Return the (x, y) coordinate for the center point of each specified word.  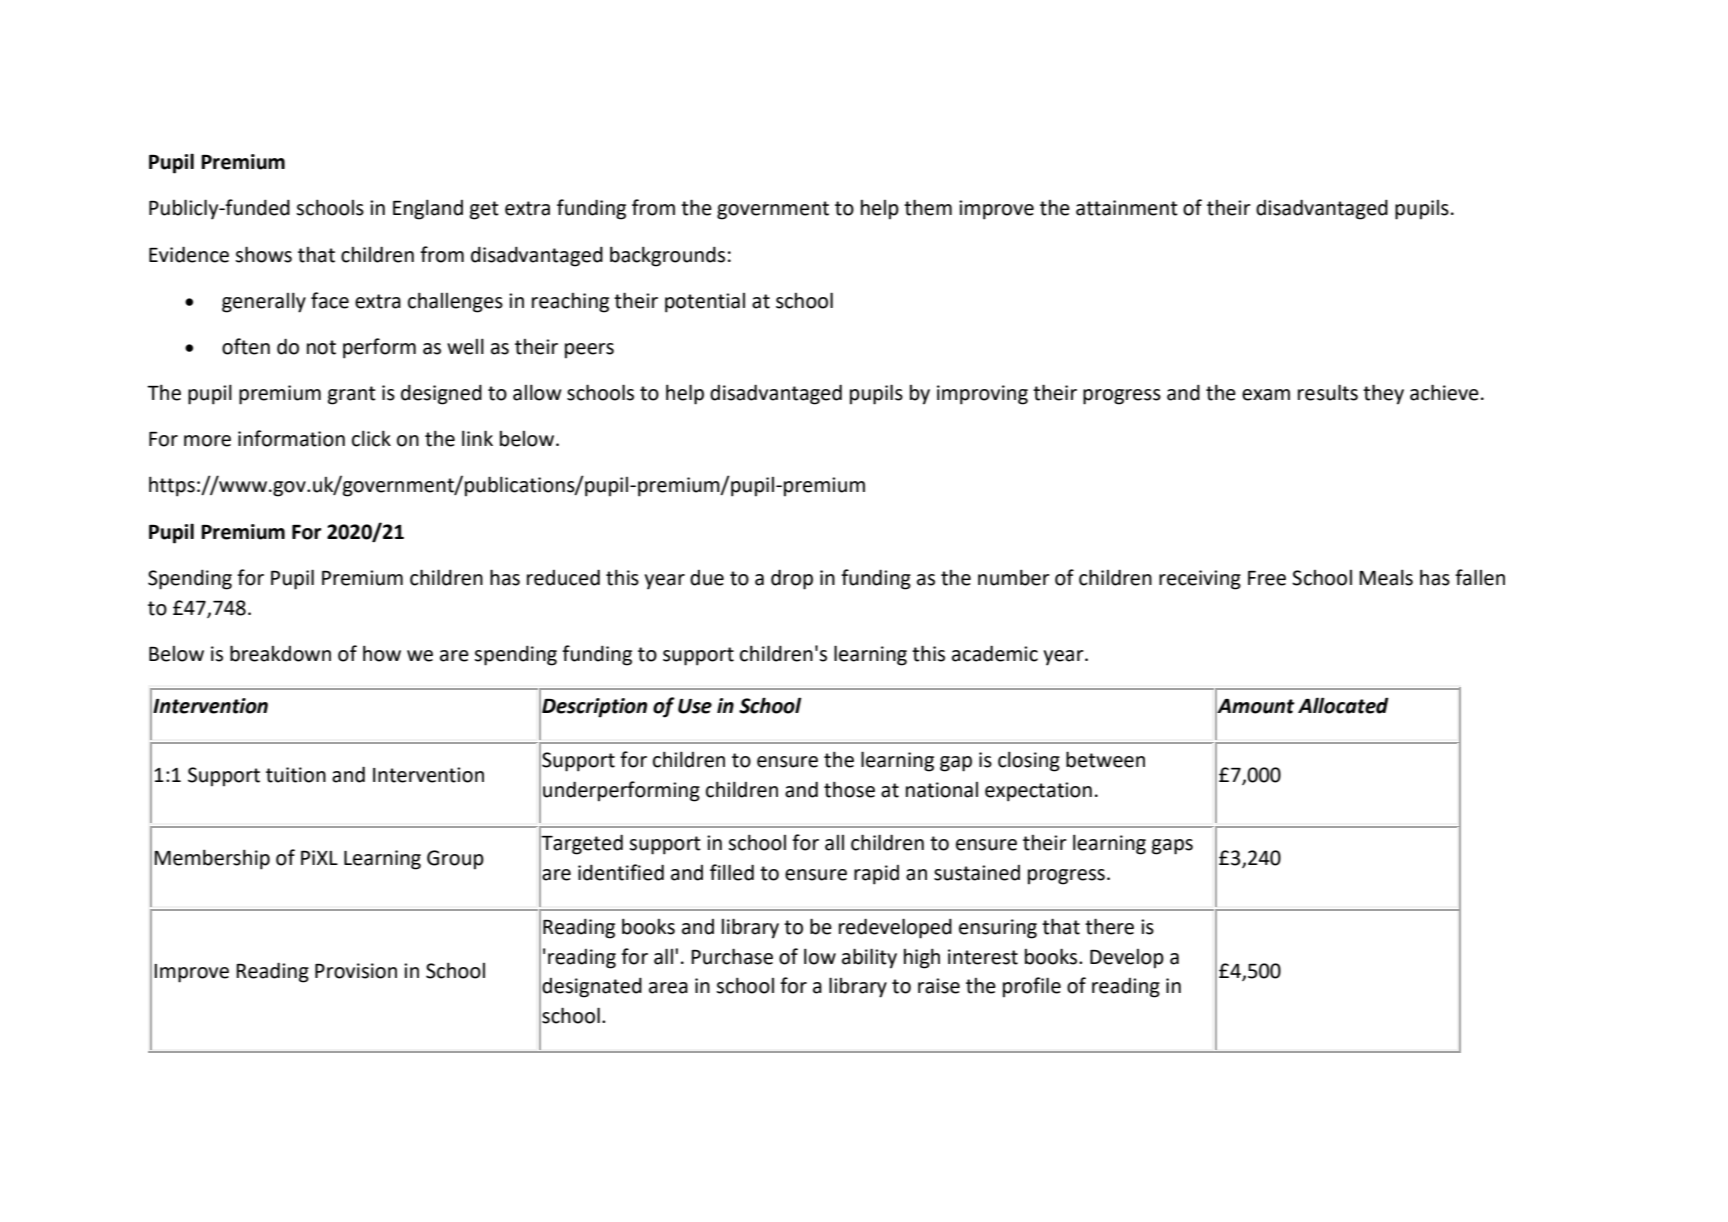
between (1105, 759)
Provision (356, 971)
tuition (296, 775)
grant (352, 395)
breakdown (280, 653)
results (1328, 392)
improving (982, 395)
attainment (1127, 208)
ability (869, 958)
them (928, 207)
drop (792, 579)
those (849, 789)
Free (1267, 578)
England (428, 209)
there (1109, 926)
